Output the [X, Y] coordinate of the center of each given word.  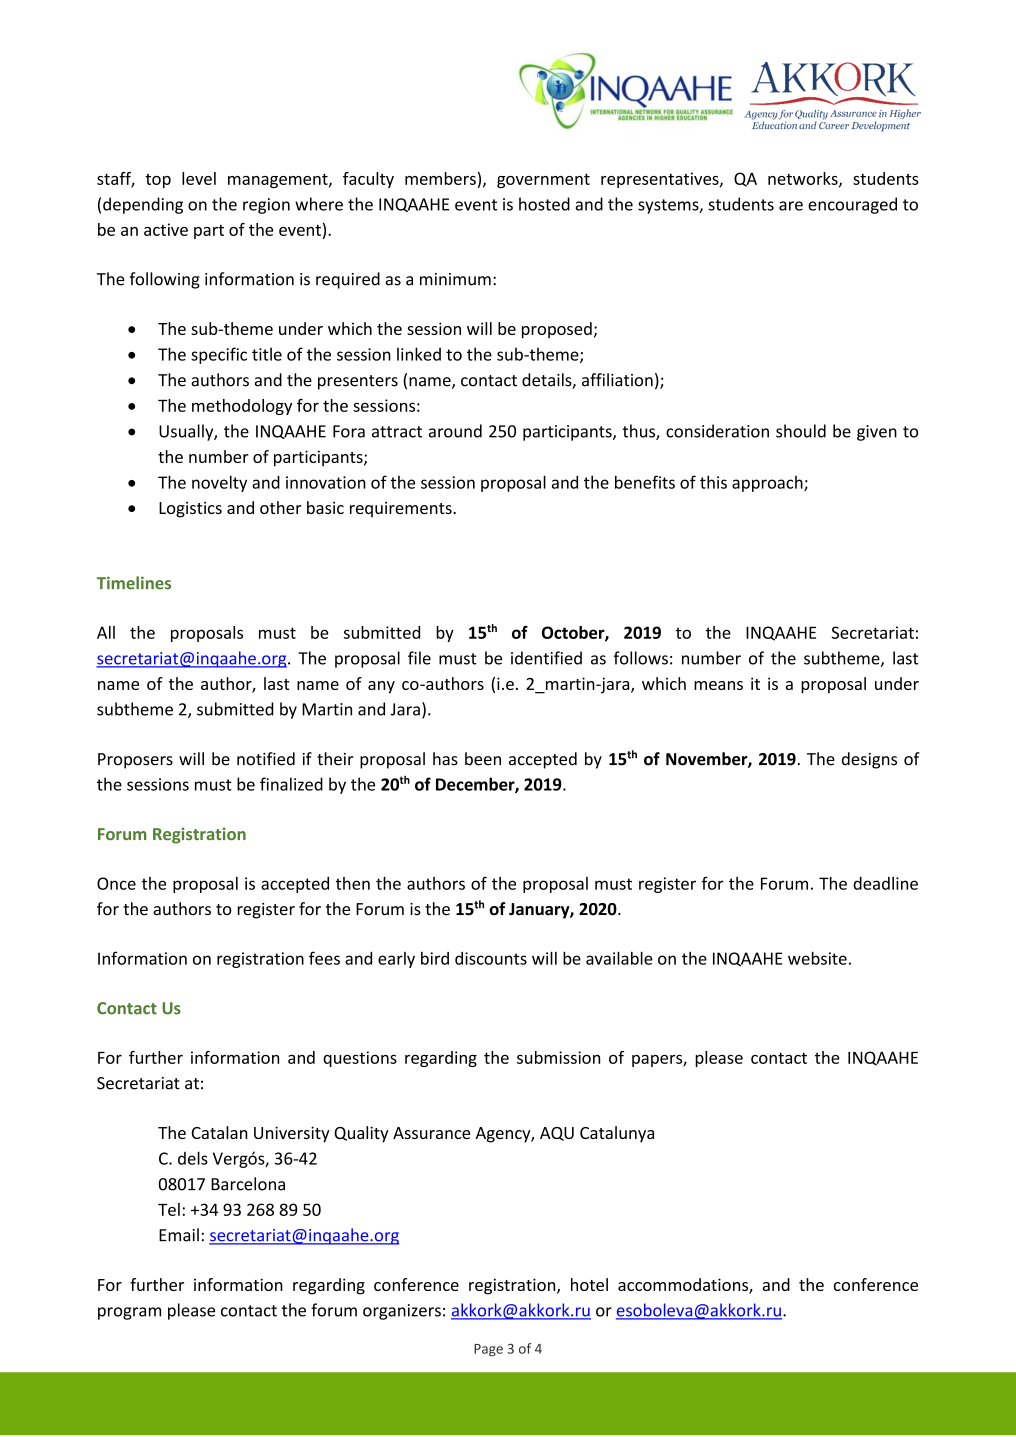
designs [869, 760]
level [199, 178]
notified [266, 759]
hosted [544, 204]
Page [488, 1350]
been [483, 759]
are [791, 206]
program [129, 1313]
